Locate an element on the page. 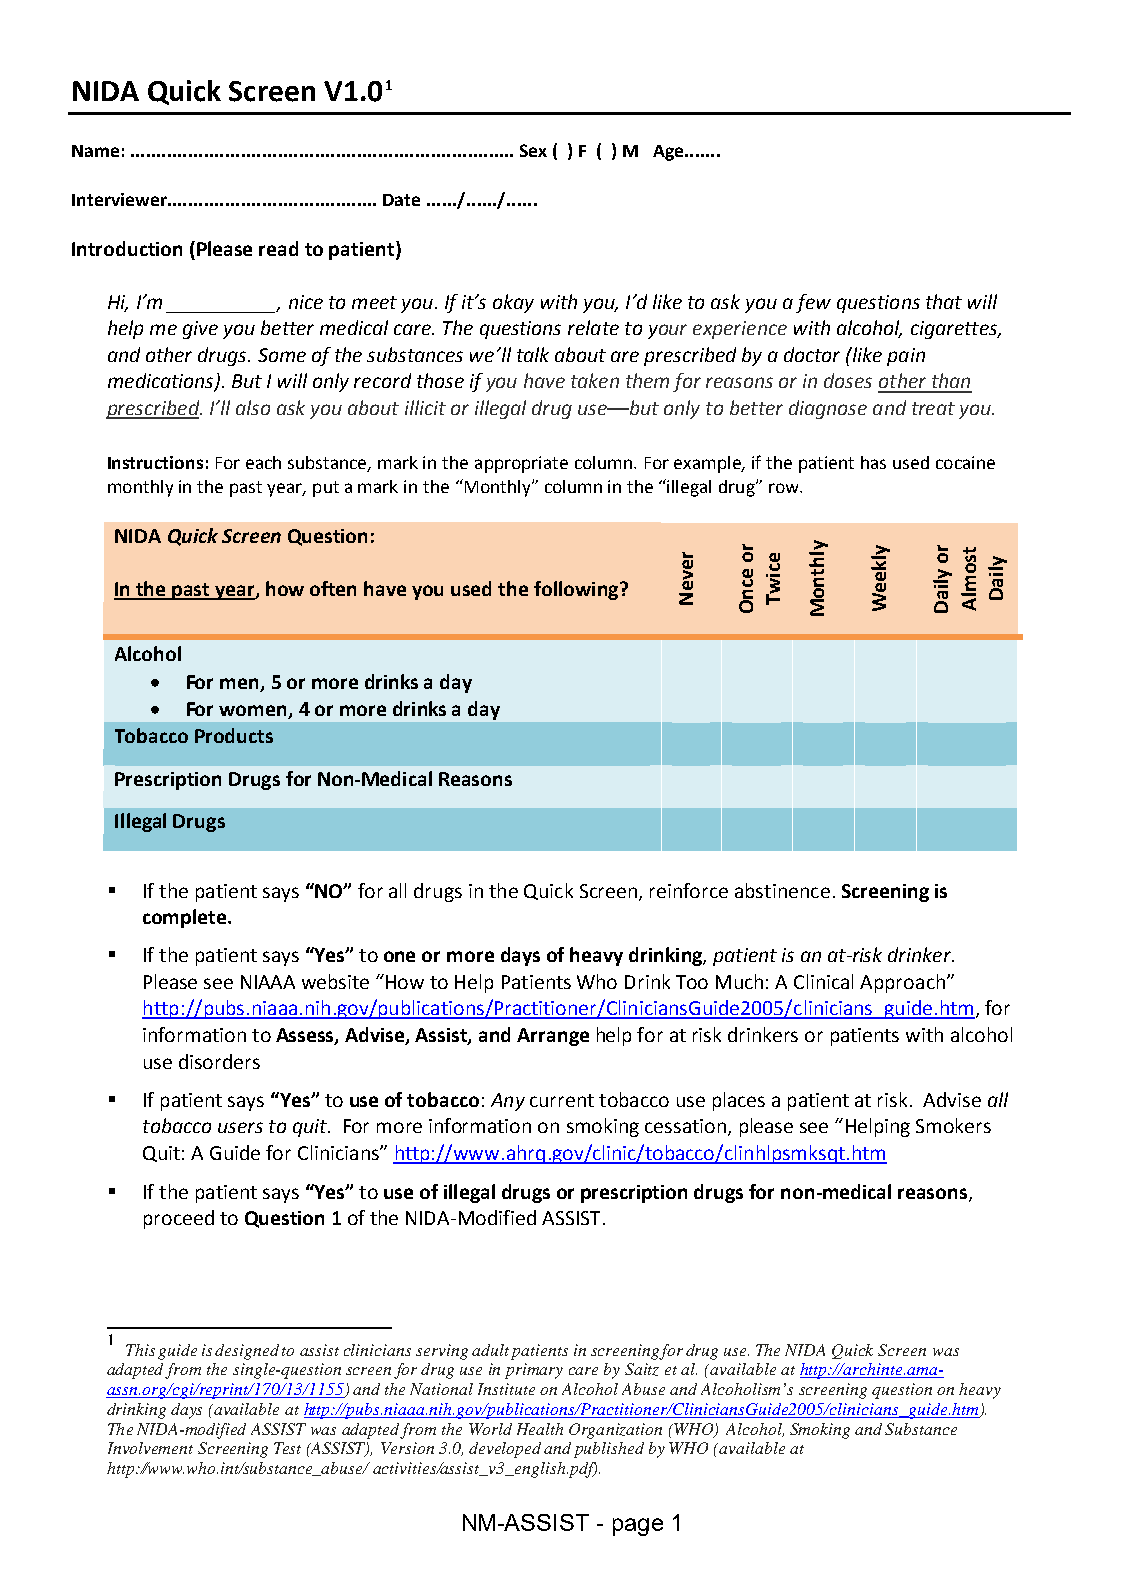  Sex is located at coordinates (533, 150).
